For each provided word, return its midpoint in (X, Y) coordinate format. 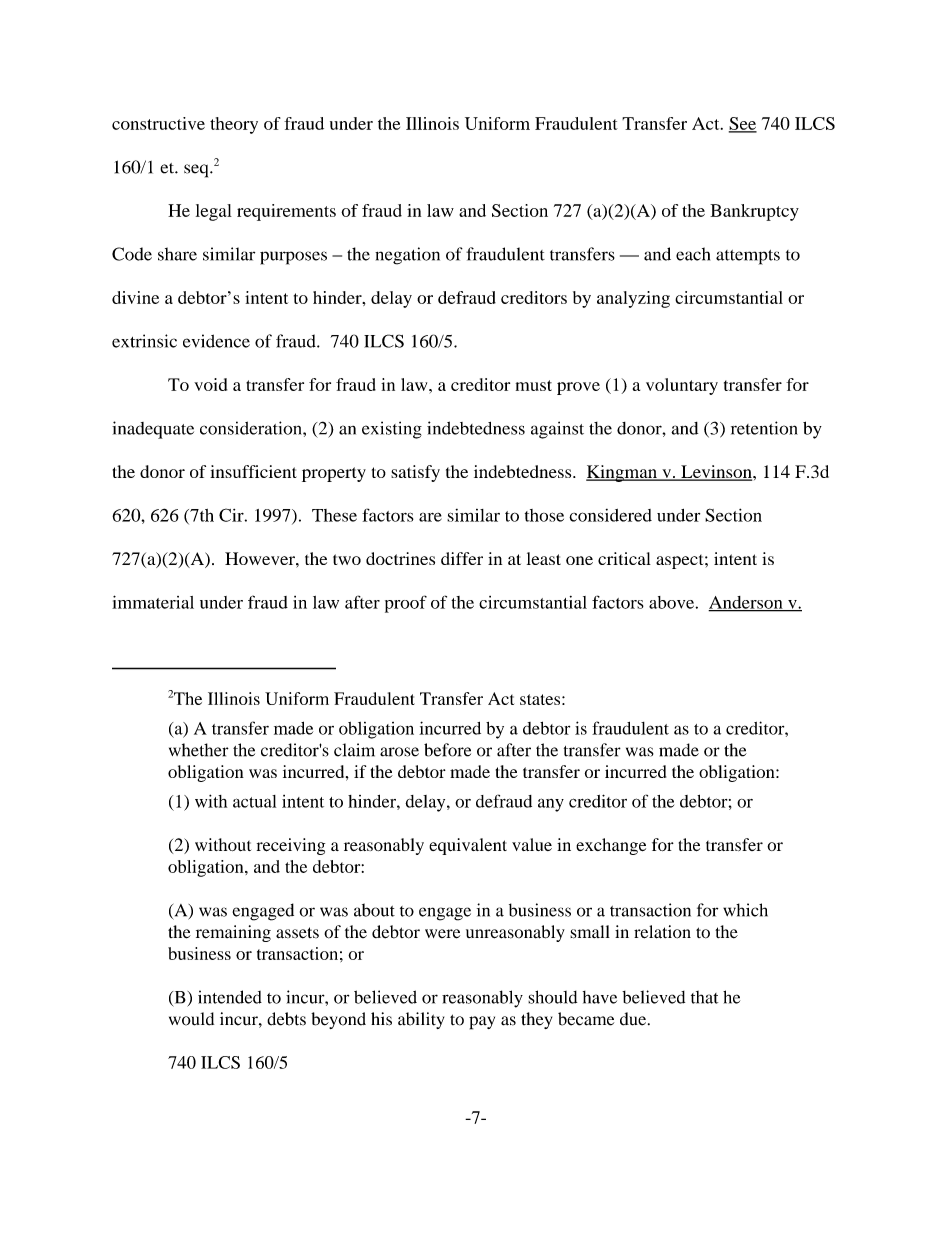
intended (230, 997)
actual (254, 801)
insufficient (253, 471)
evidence (216, 341)
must (534, 385)
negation (407, 256)
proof (406, 604)
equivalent (468, 846)
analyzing (633, 299)
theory (234, 125)
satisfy (415, 473)
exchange (611, 846)
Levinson (716, 473)
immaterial (153, 602)
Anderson (746, 603)
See (743, 124)
